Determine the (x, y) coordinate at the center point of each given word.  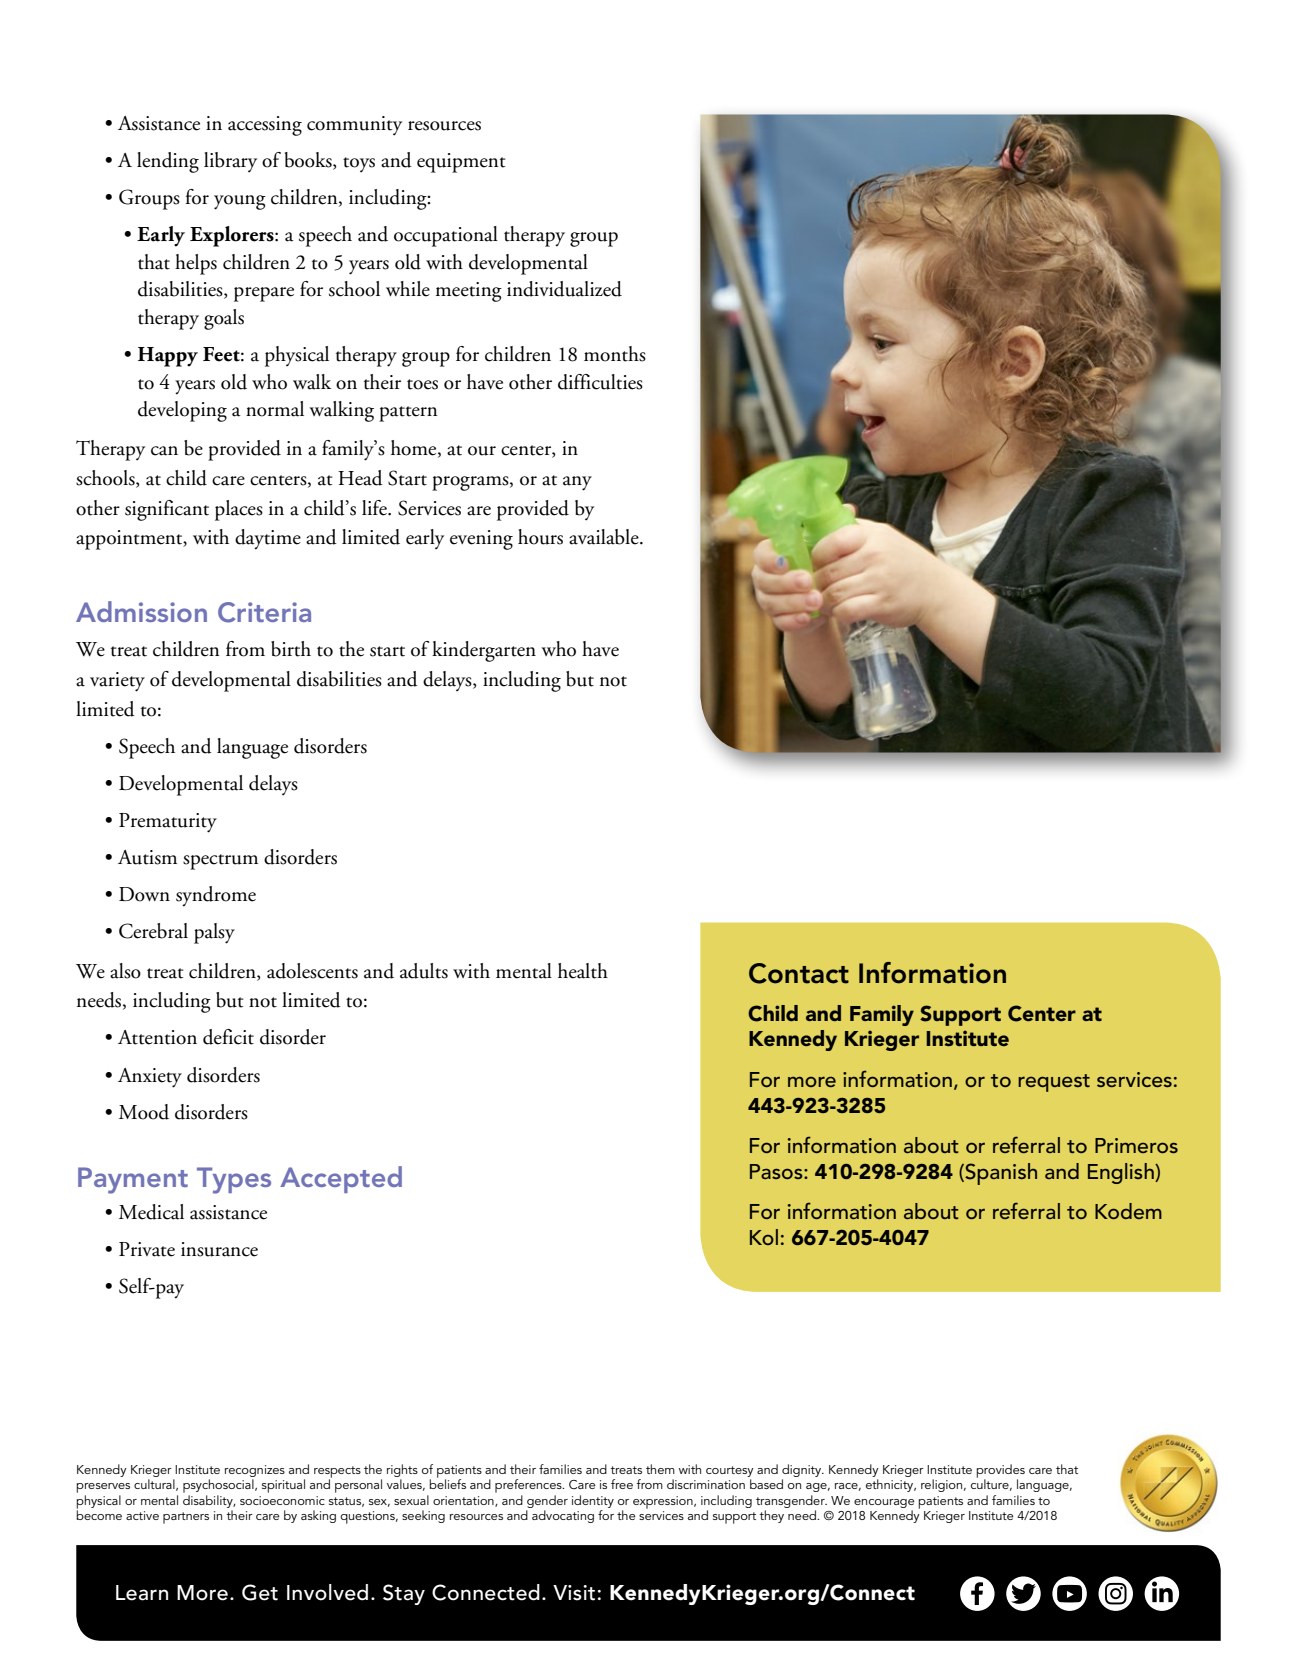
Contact (799, 973)
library (230, 162)
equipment (461, 163)
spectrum (220, 862)
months (615, 354)
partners (186, 1518)
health (583, 971)
